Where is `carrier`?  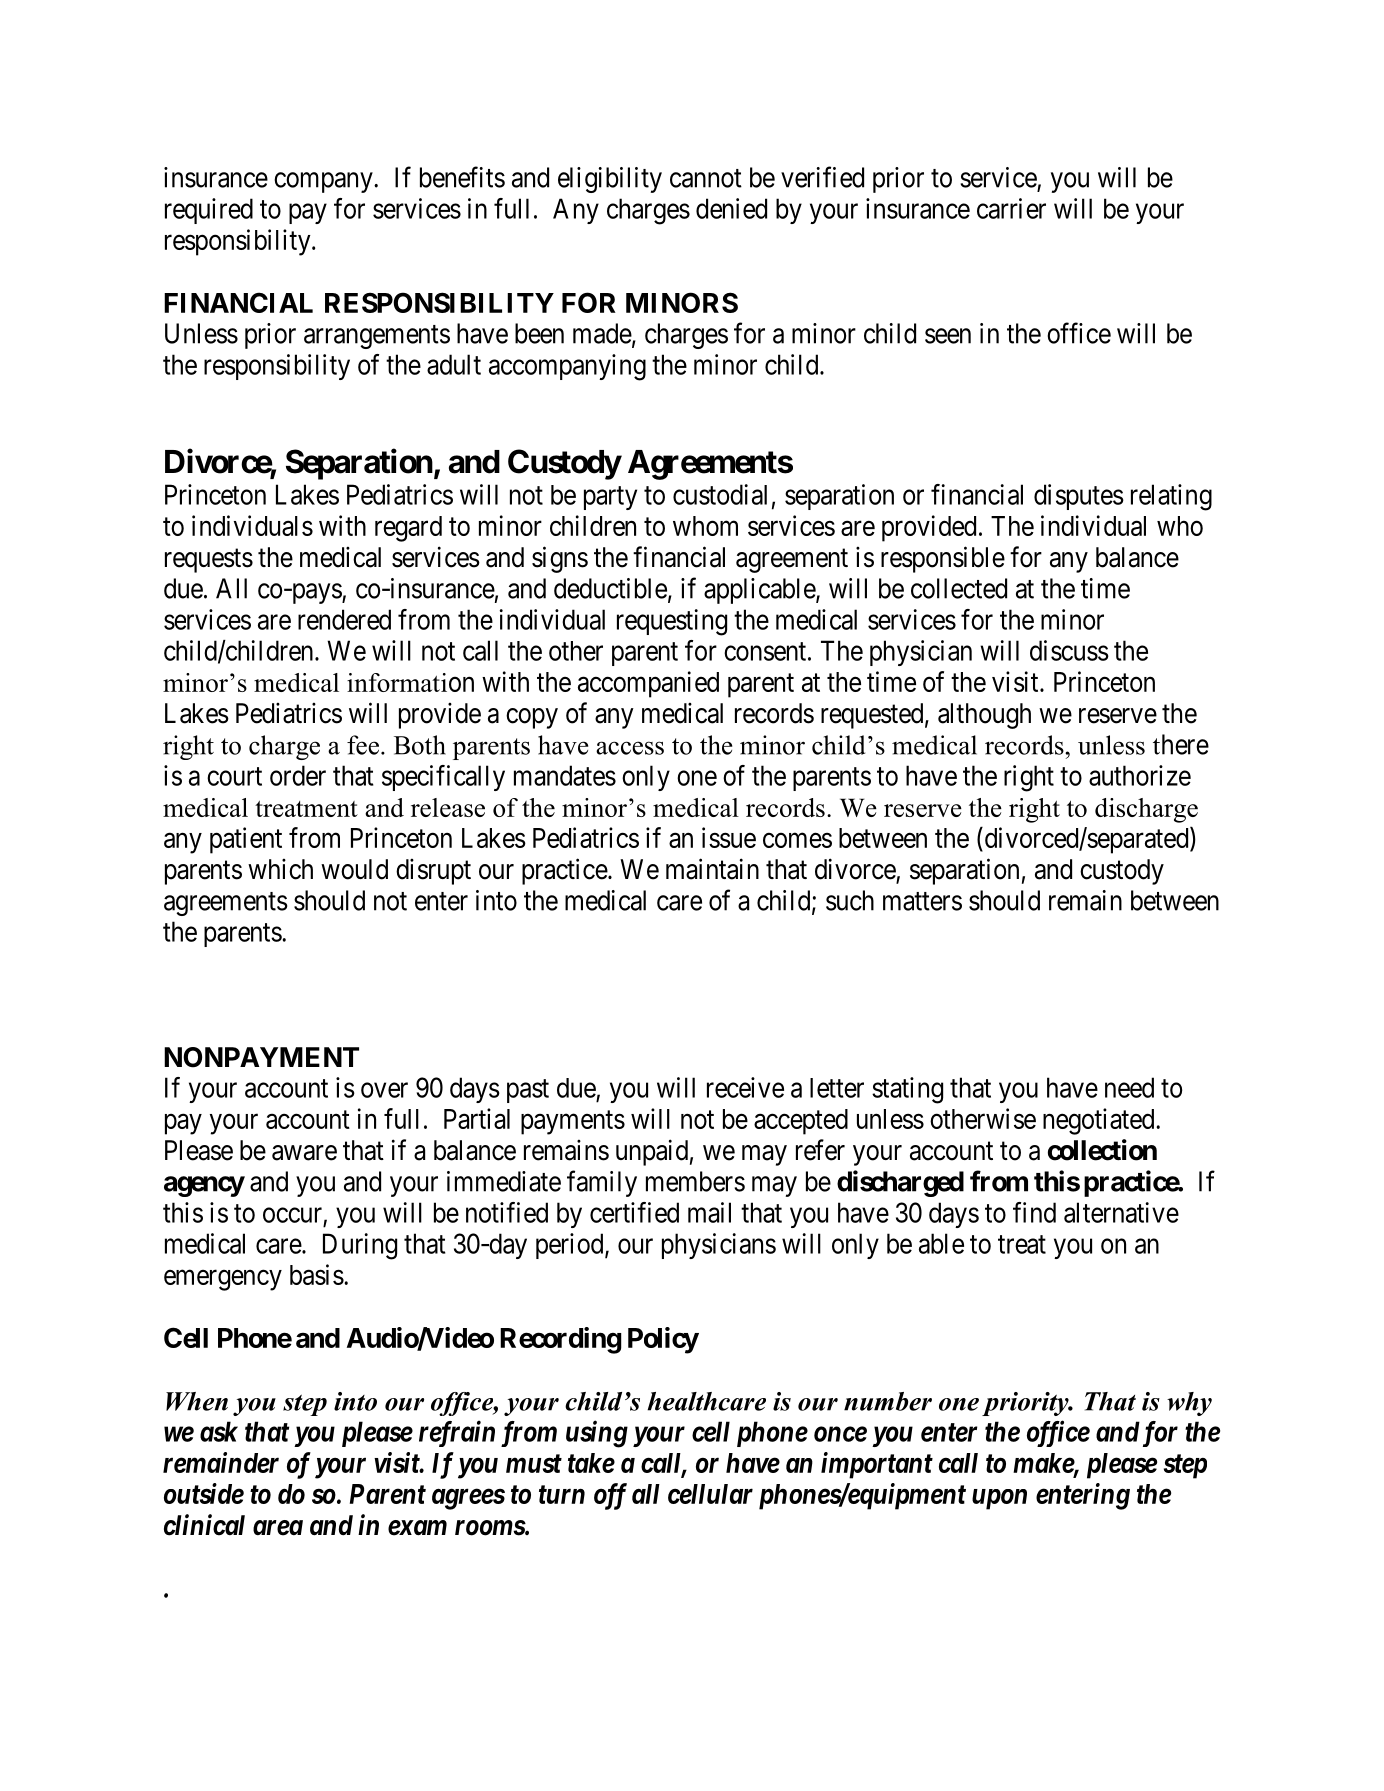
carrier is located at coordinates (1011, 208).
